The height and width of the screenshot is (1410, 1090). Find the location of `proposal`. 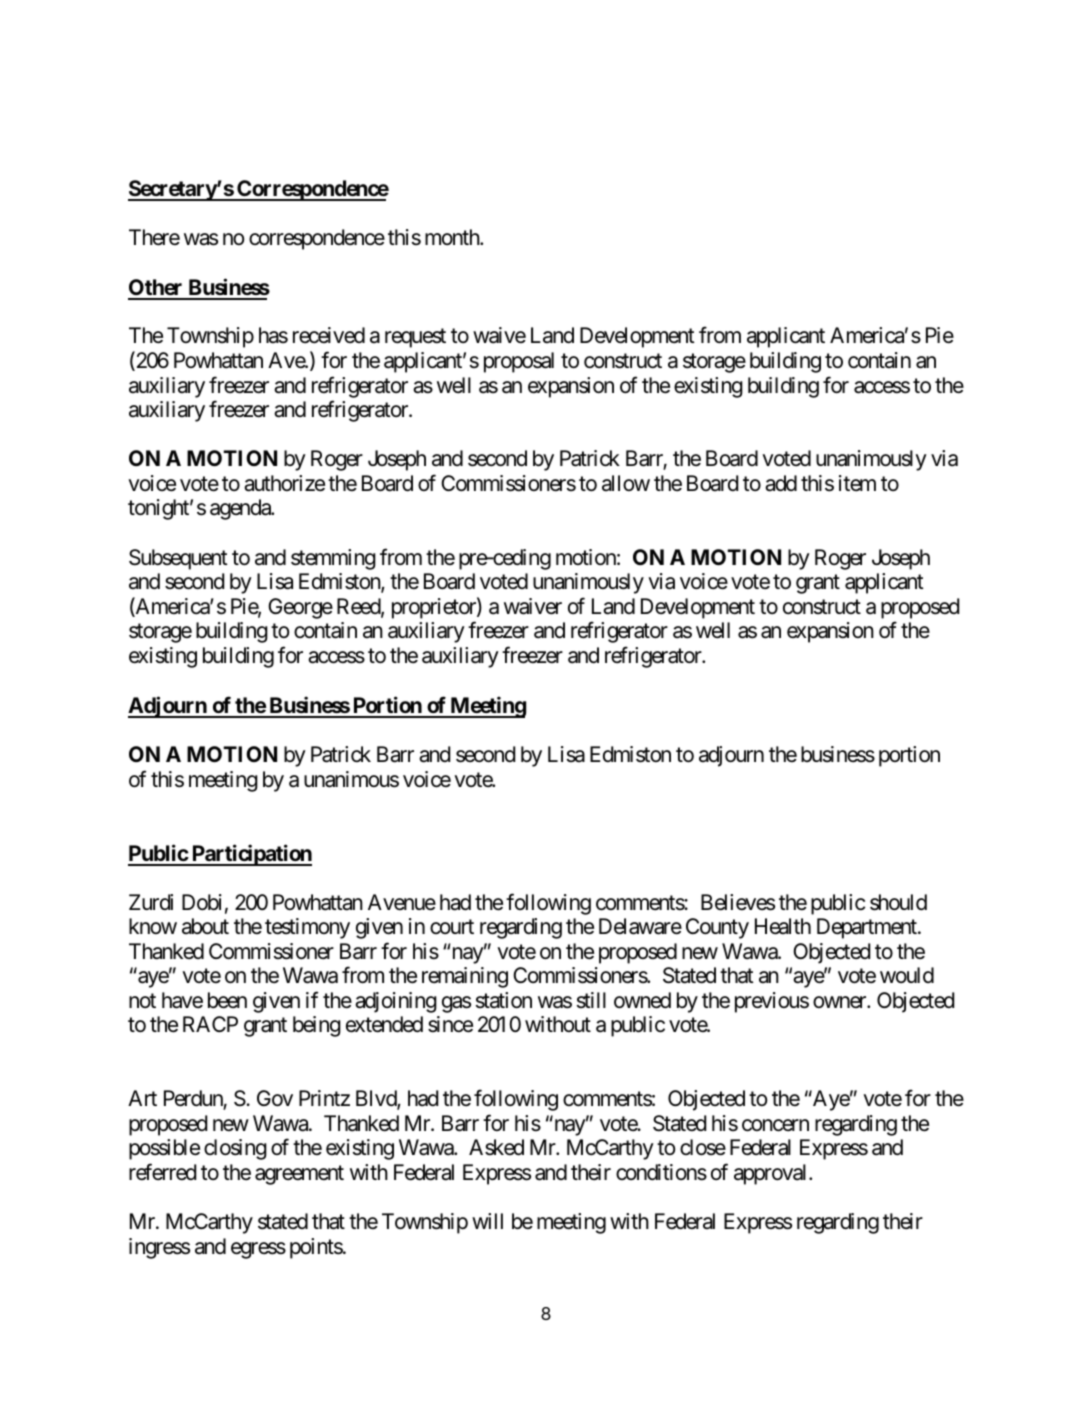

proposal is located at coordinates (519, 362).
